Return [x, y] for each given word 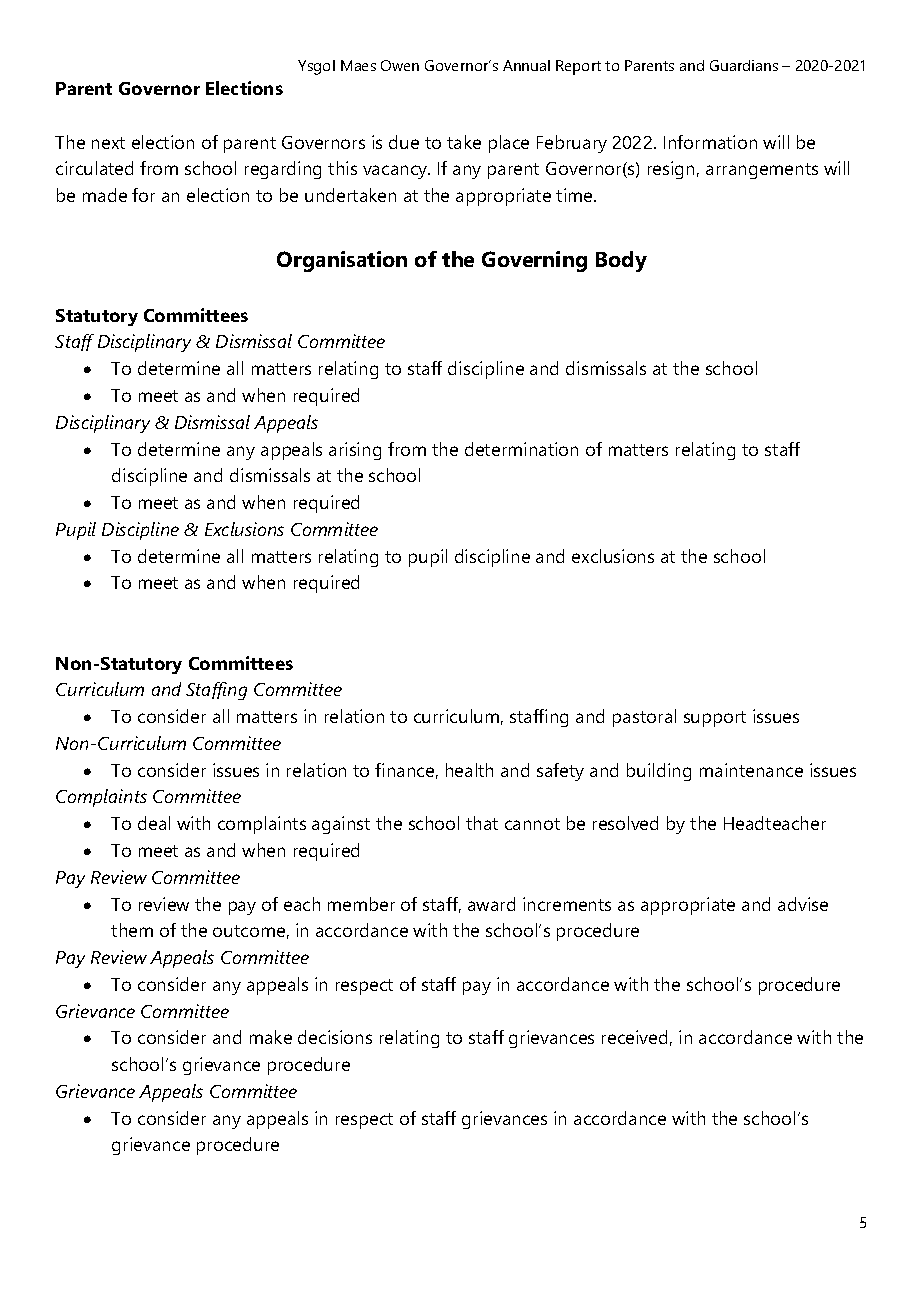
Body [621, 261]
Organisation [342, 261]
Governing [534, 261]
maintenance [751, 770]
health [469, 770]
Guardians [744, 65]
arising [355, 451]
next [108, 143]
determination [521, 449]
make [271, 1037]
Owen [400, 65]
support [715, 719]
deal [154, 823]
